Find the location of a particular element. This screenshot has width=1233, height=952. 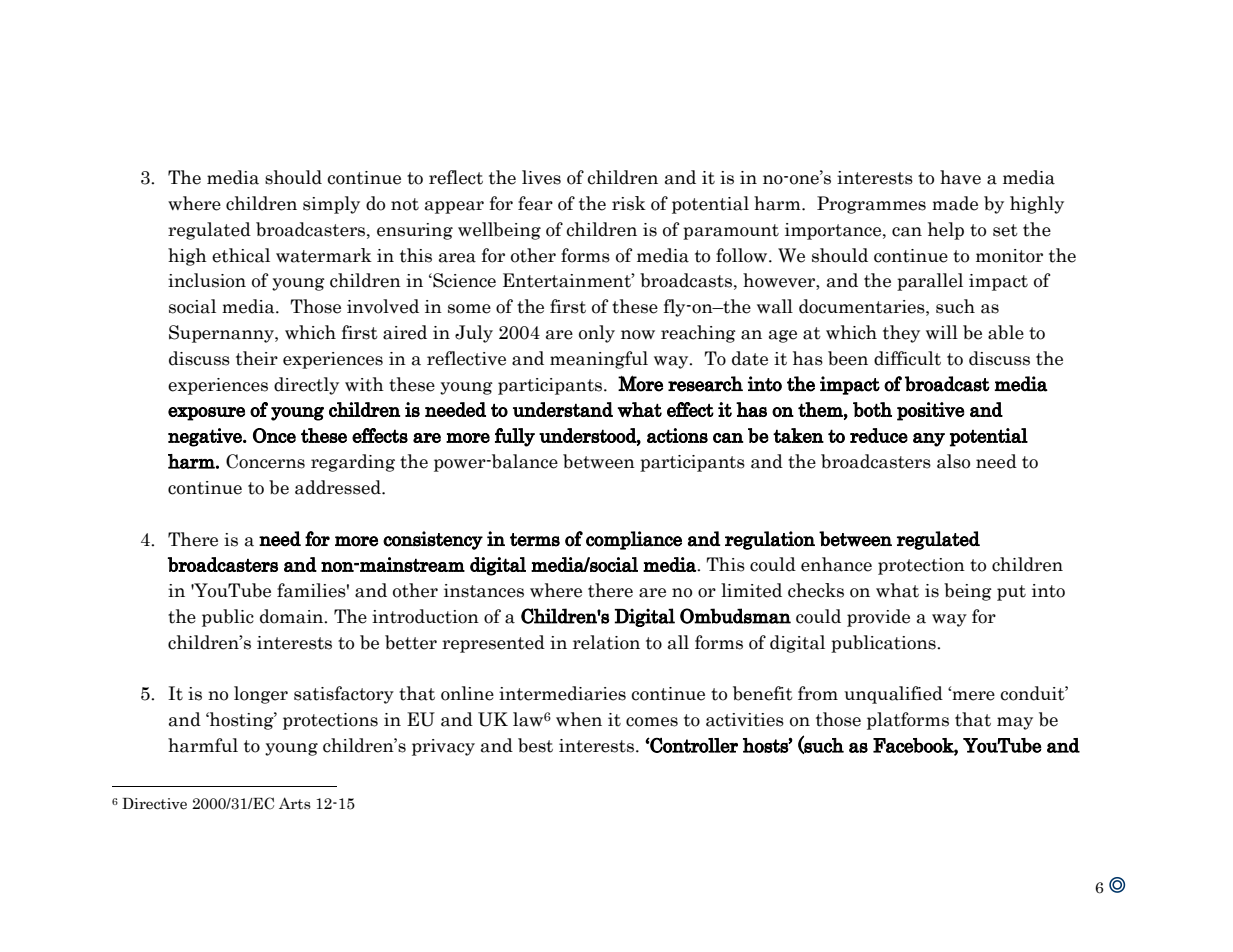

positive is located at coordinates (930, 411).
